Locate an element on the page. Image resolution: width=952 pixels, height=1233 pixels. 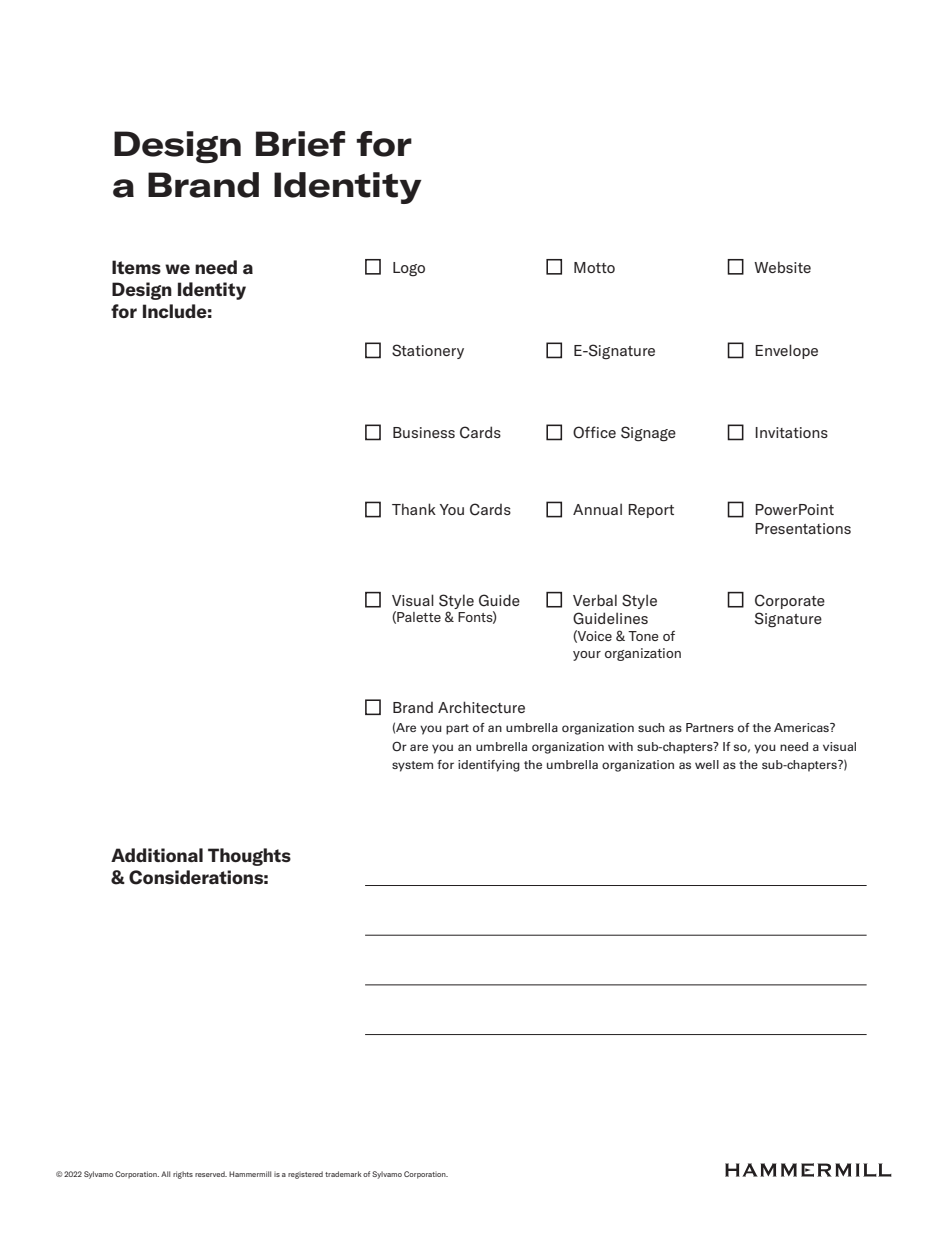
Business is located at coordinates (424, 432).
